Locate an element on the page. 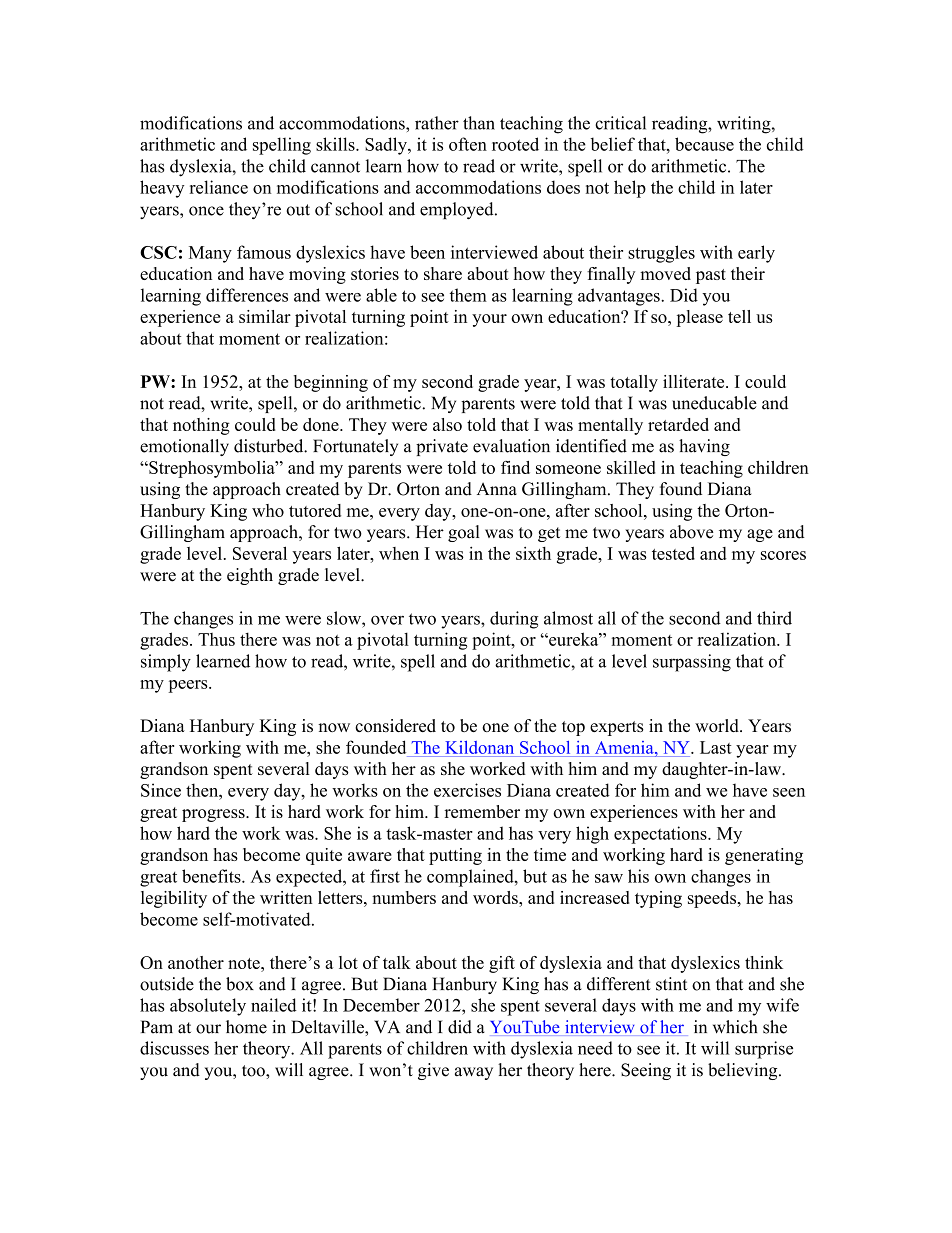  because is located at coordinates (704, 144).
